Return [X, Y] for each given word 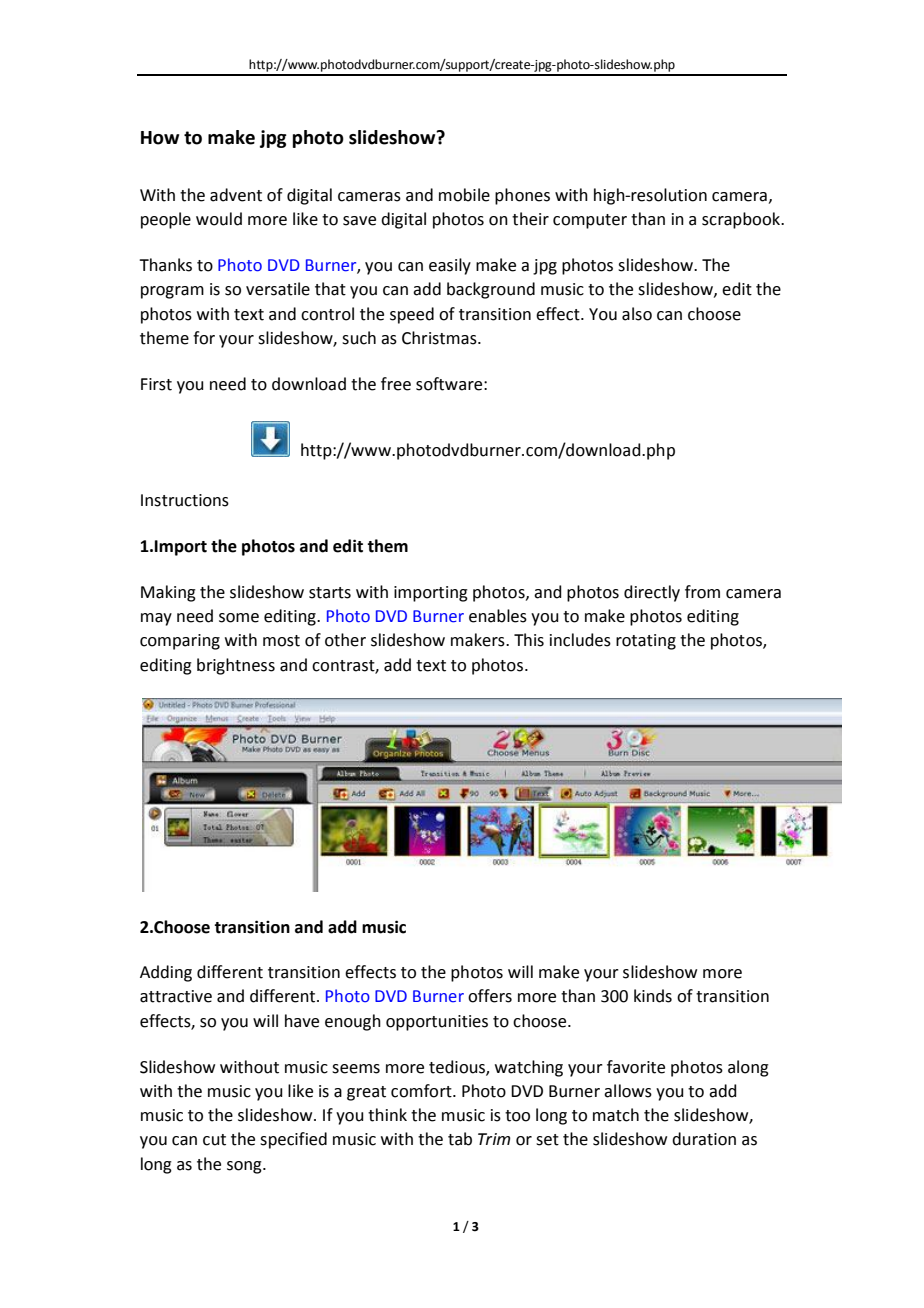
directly [652, 593]
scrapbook [742, 220]
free [396, 384]
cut [214, 1140]
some [239, 618]
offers [490, 996]
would [219, 219]
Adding [166, 973]
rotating [646, 642]
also [637, 314]
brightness [236, 666]
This [529, 640]
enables [498, 616]
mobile [464, 195]
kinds [653, 996]
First [156, 384]
